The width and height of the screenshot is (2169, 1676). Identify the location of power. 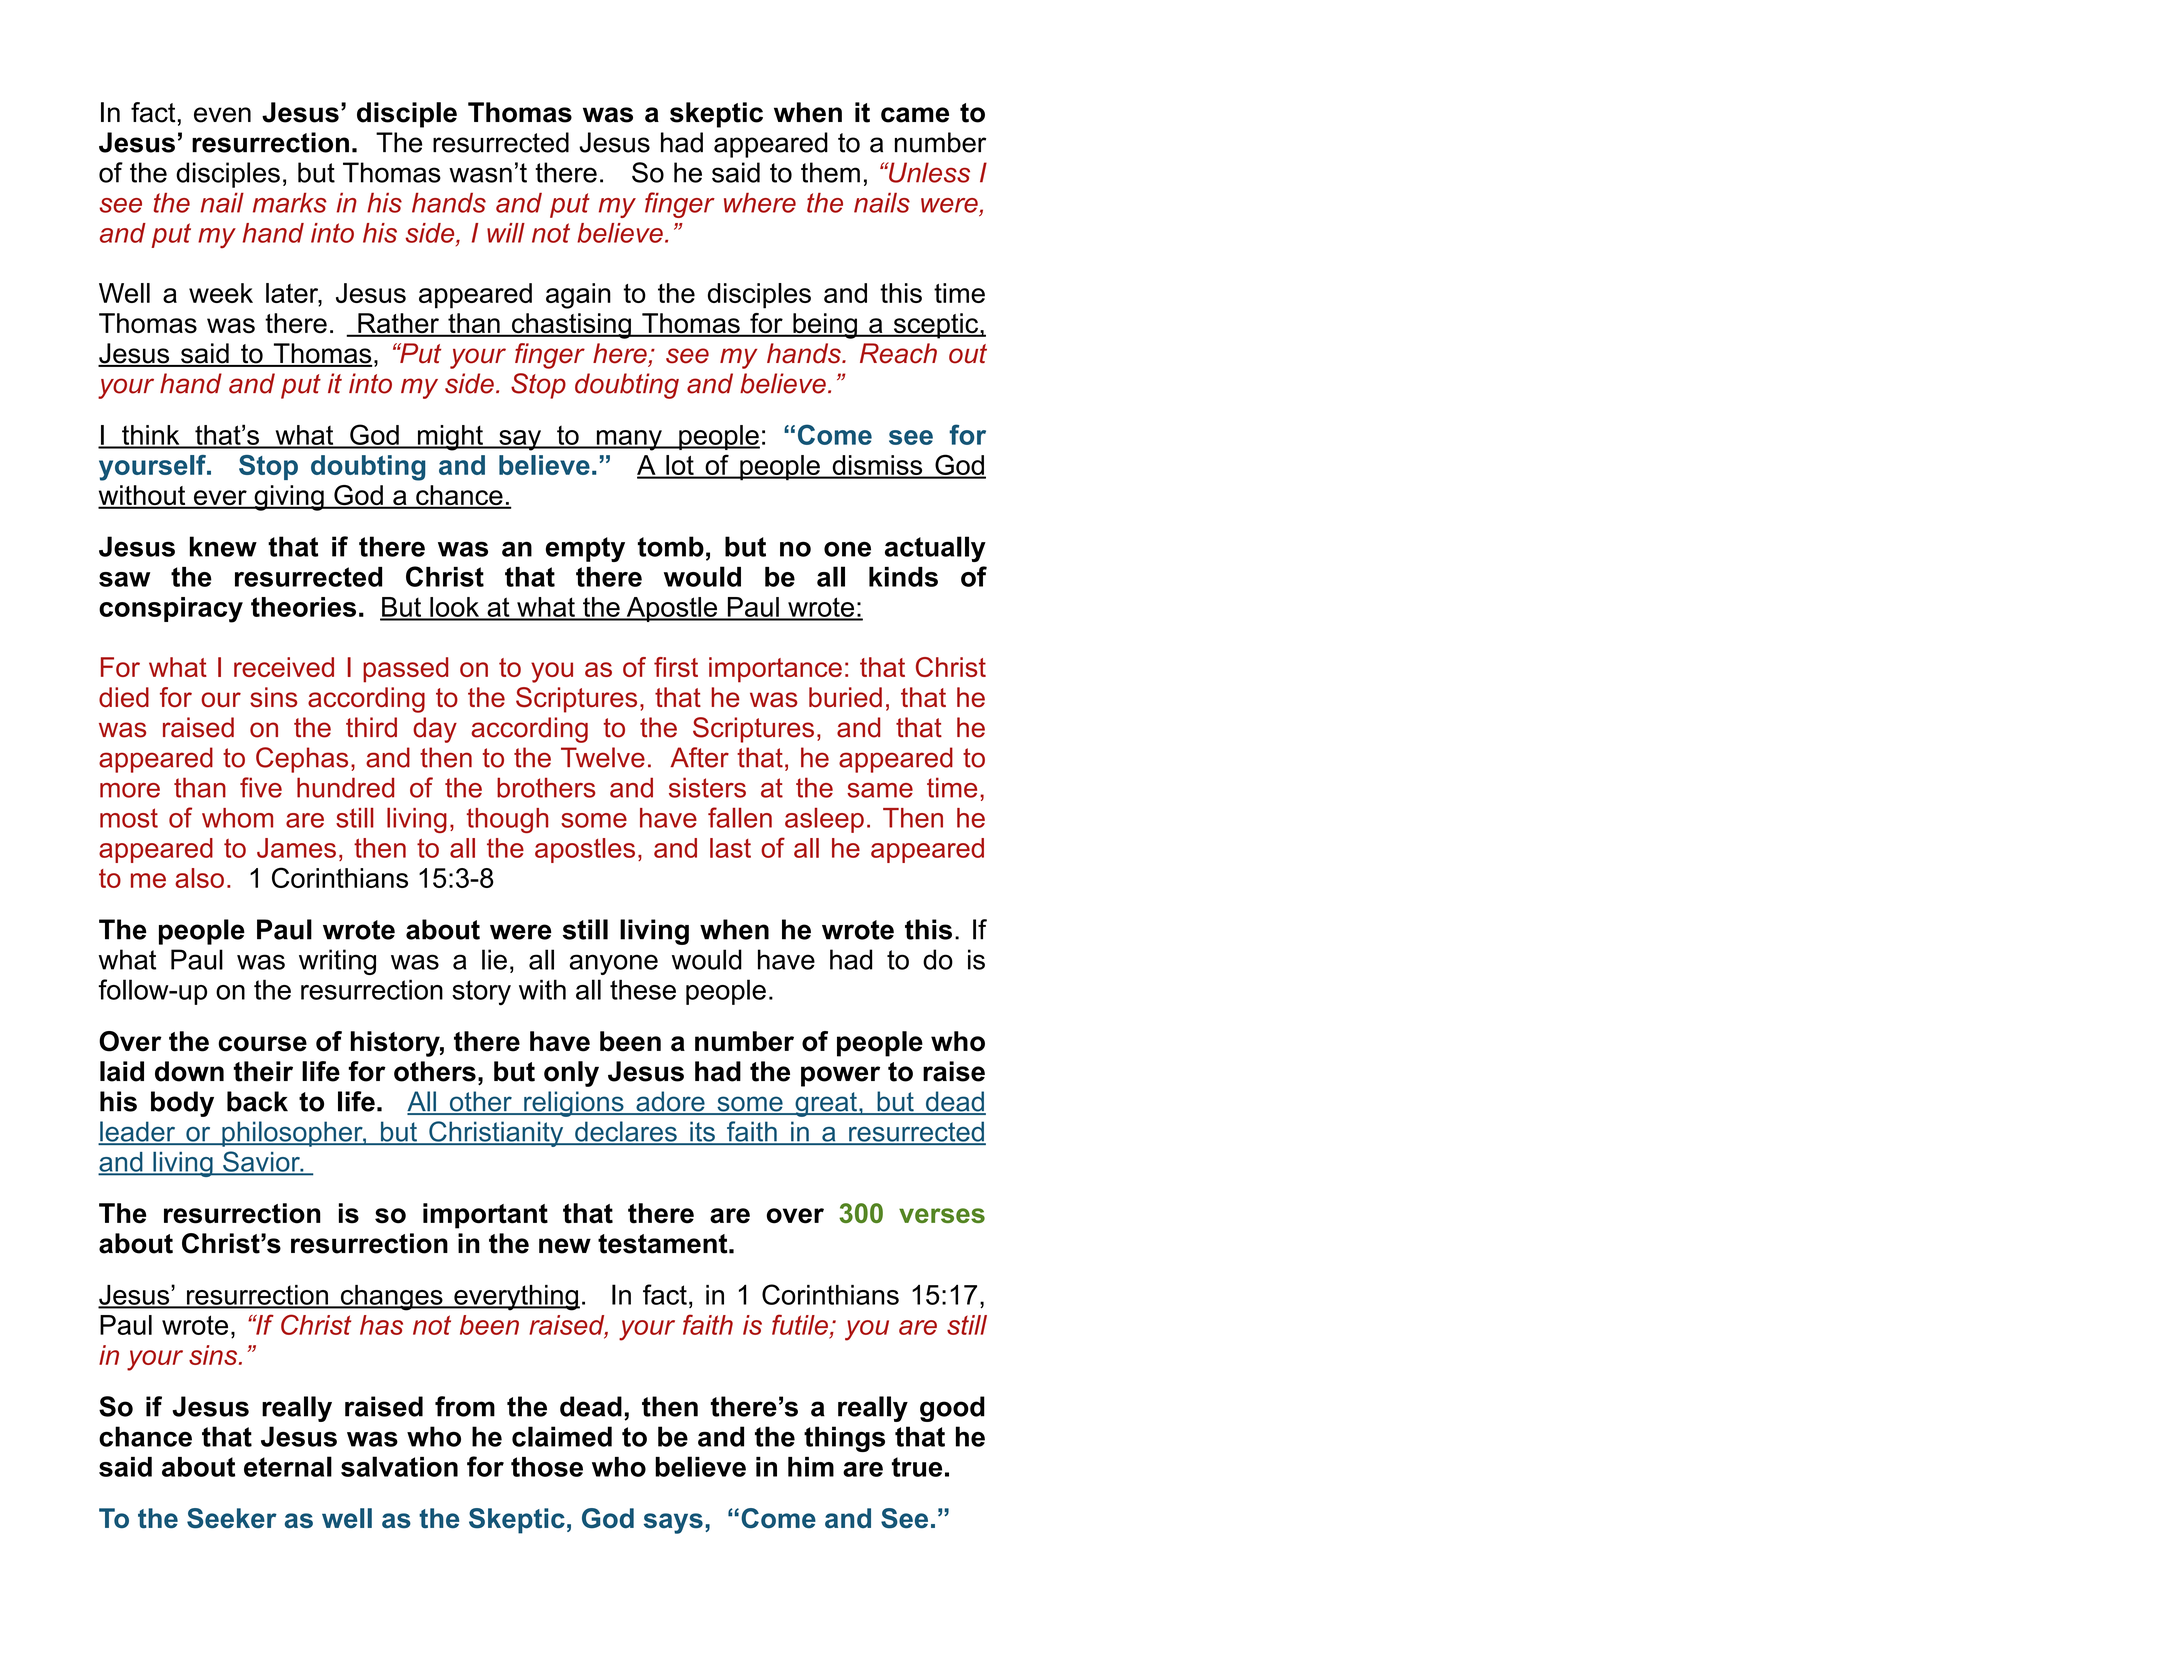
(840, 1076).
